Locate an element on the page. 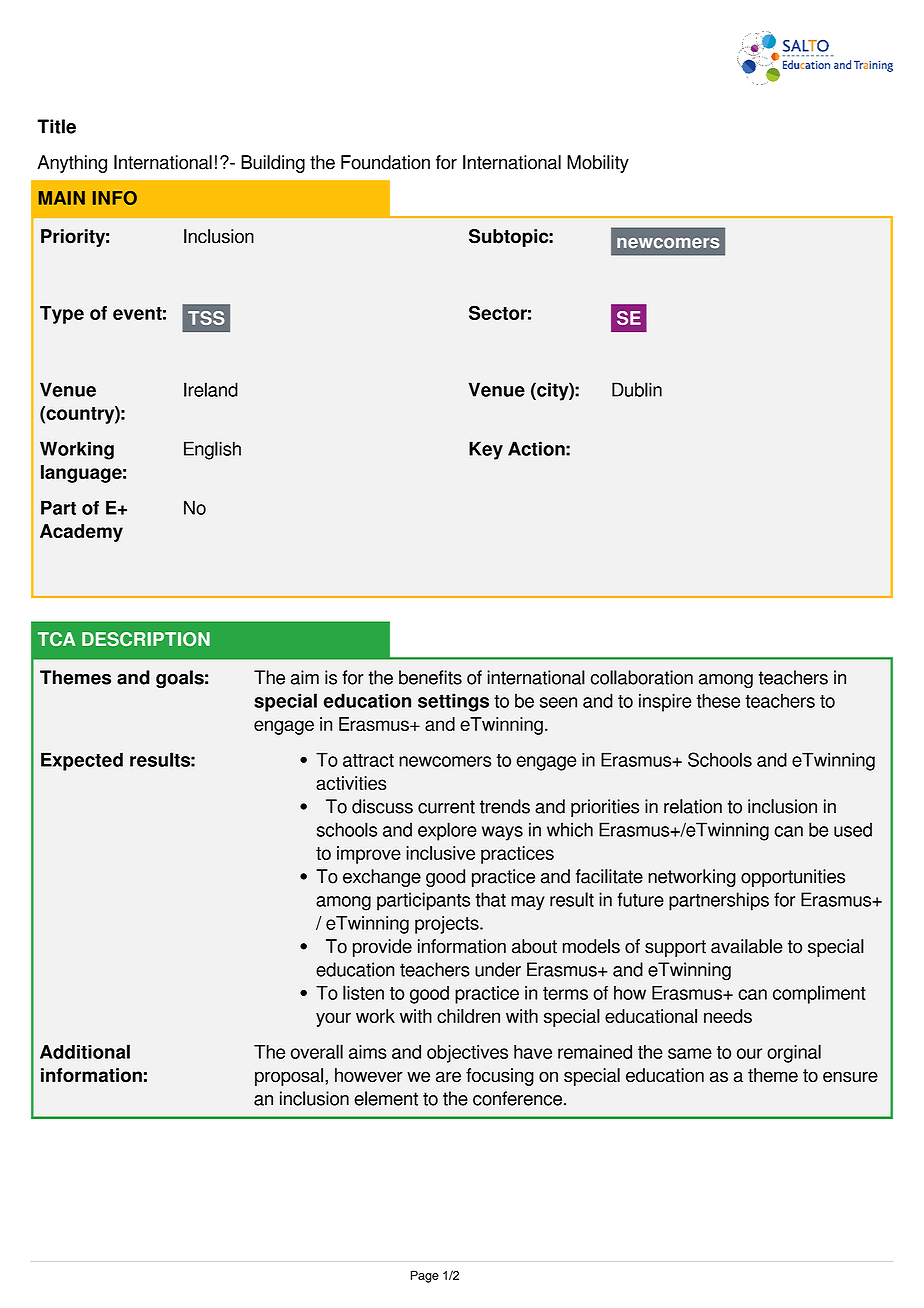 The height and width of the image is (1308, 924). Mobility is located at coordinates (598, 164).
